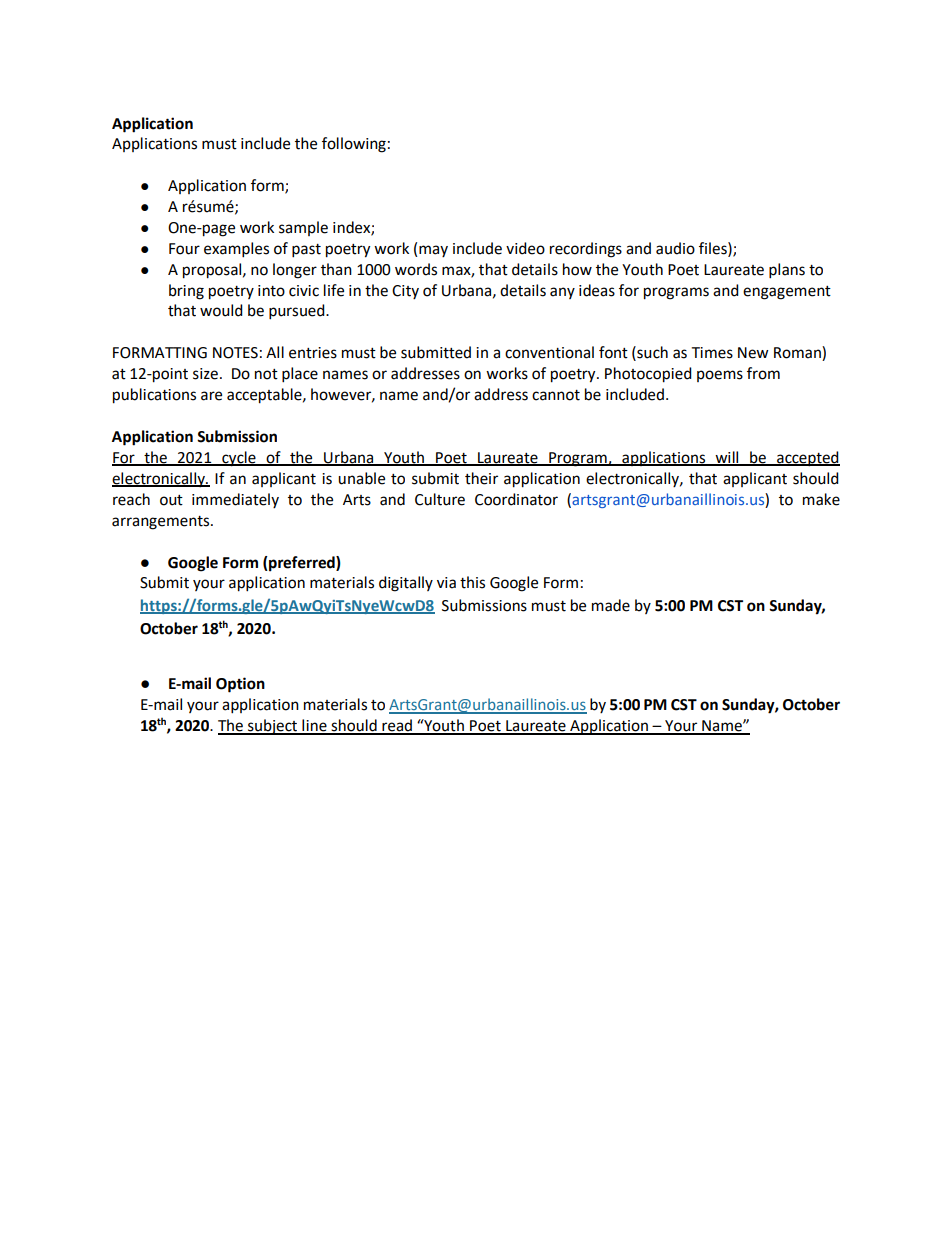 This page has height=1233, width=952. I want to click on would, so click(221, 310).
